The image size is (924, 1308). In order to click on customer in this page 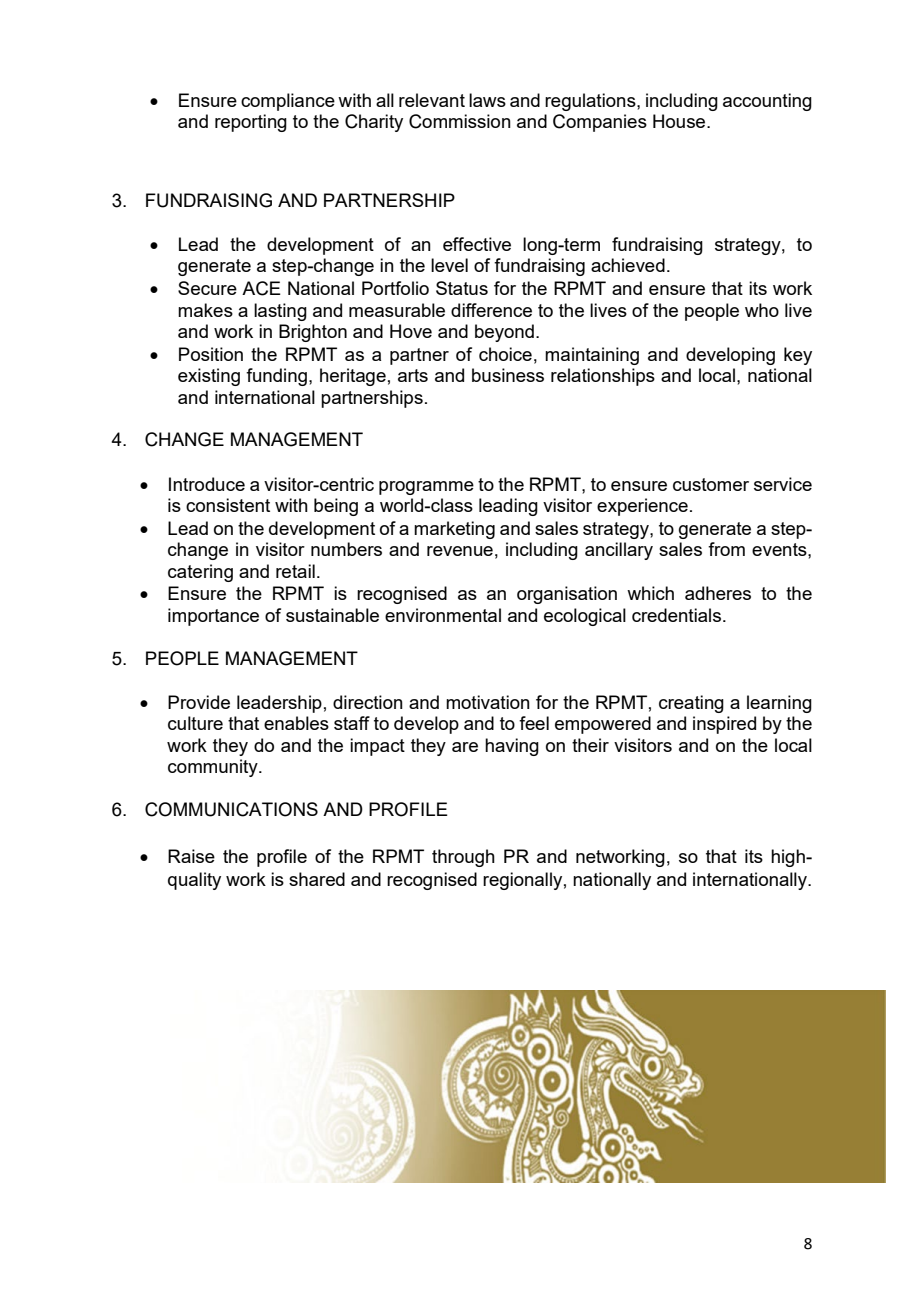, I will do `click(711, 484)`.
